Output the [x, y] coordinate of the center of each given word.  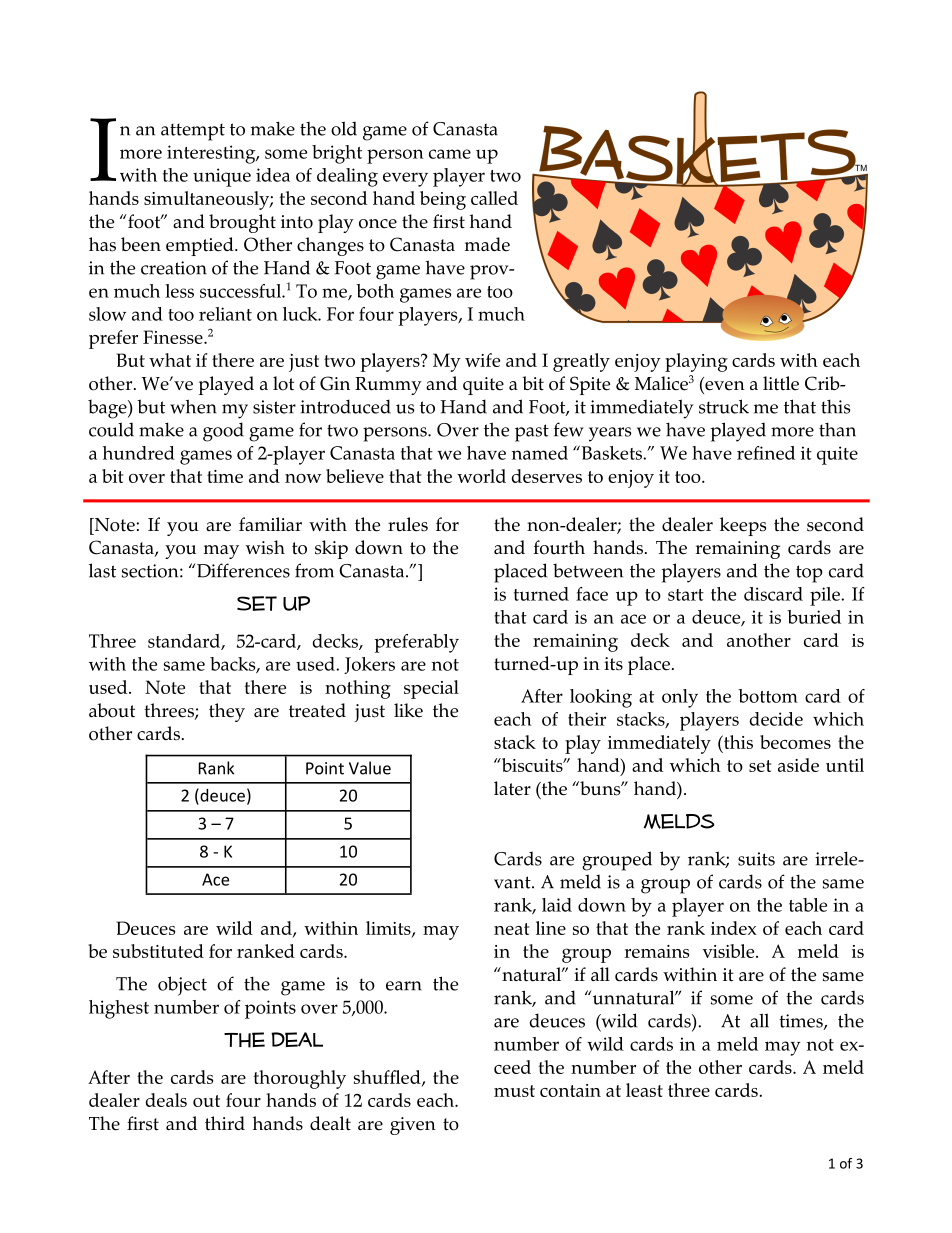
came [450, 154]
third [225, 1123]
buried [814, 617]
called [494, 198]
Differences [242, 570]
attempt [193, 132]
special [431, 689]
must [514, 1091]
